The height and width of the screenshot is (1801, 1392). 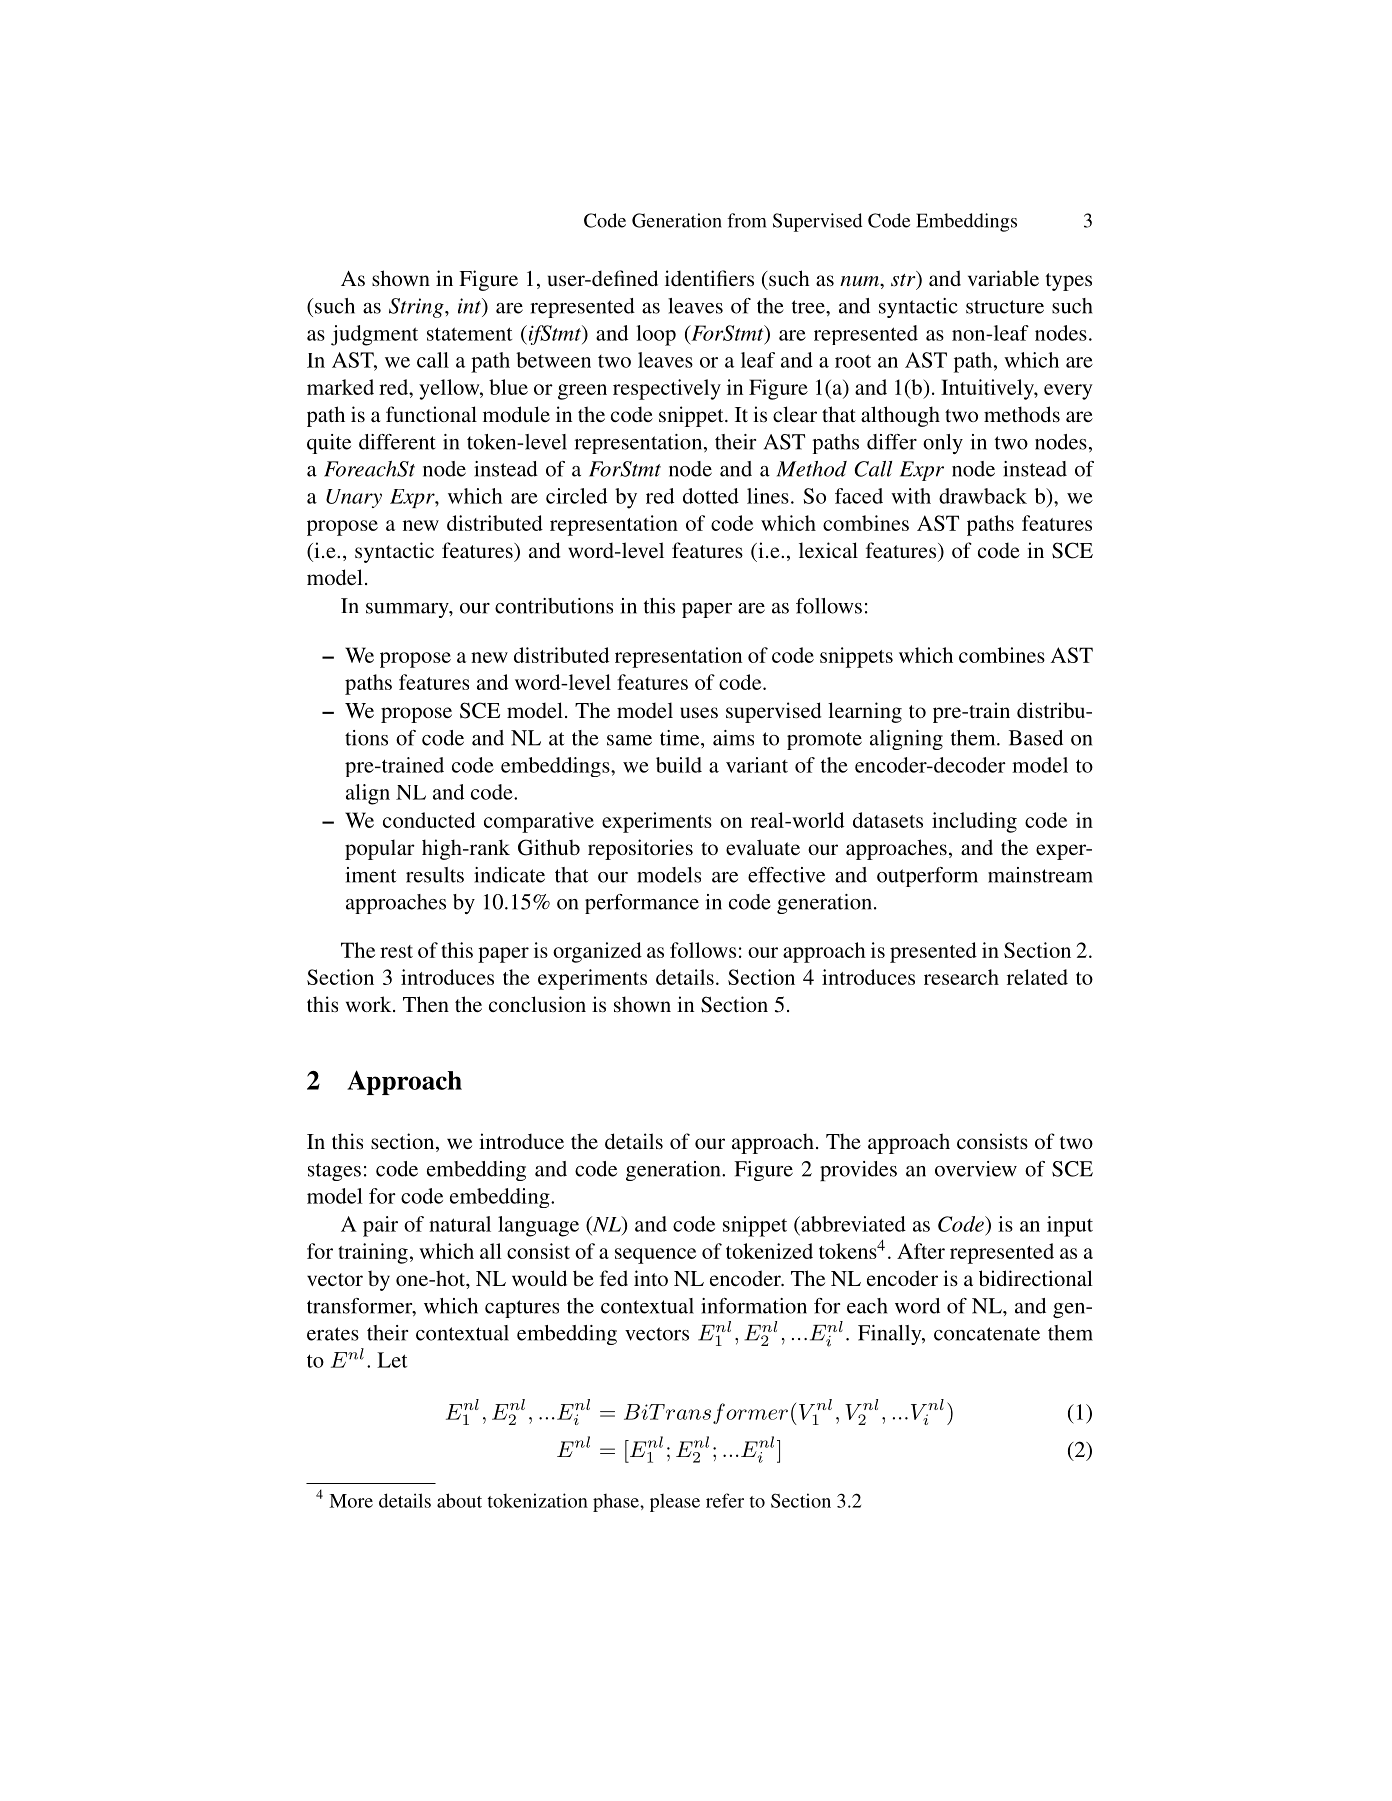 I want to click on refer, so click(x=725, y=1500).
